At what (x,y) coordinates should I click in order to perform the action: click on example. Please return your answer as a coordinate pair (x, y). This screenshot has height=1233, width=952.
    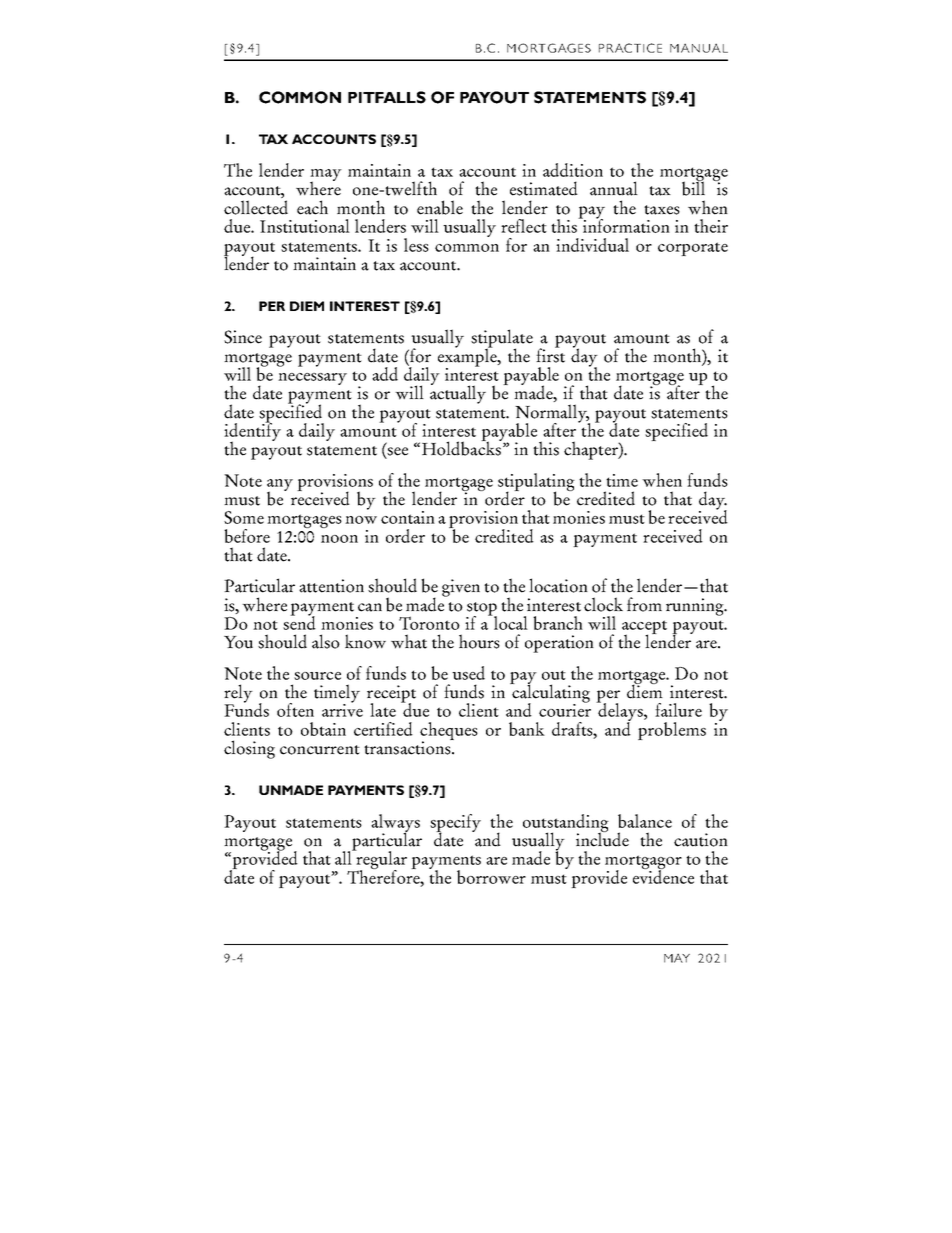
    Looking at the image, I should click on (468, 357).
